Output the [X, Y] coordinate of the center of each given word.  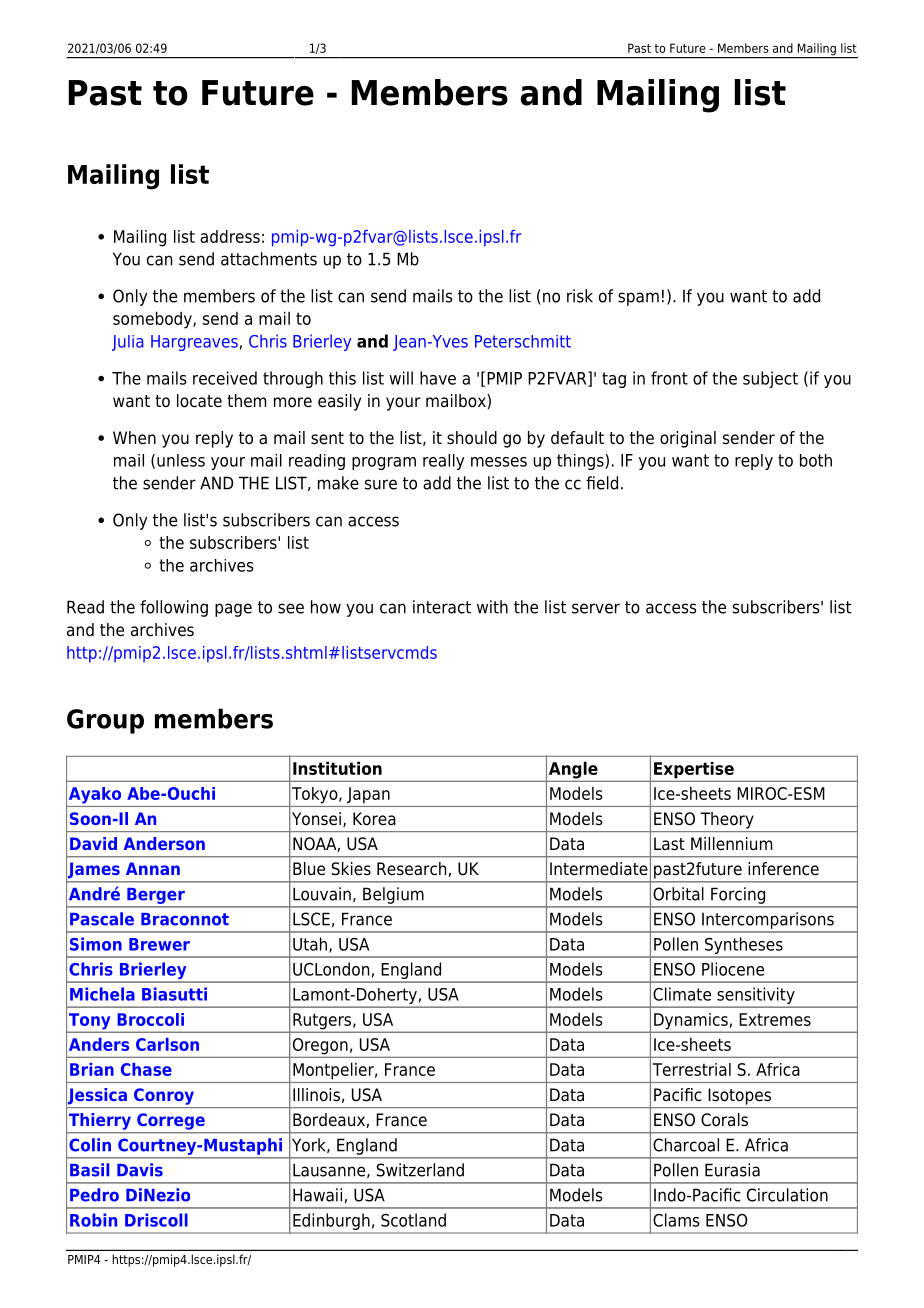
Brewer [159, 944]
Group [105, 721]
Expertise [694, 770]
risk [580, 296]
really [444, 462]
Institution [337, 768]
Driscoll [156, 1220]
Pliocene [733, 969]
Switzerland [420, 1170]
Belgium [393, 895]
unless [181, 460]
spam [638, 299]
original [688, 439]
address [230, 236]
